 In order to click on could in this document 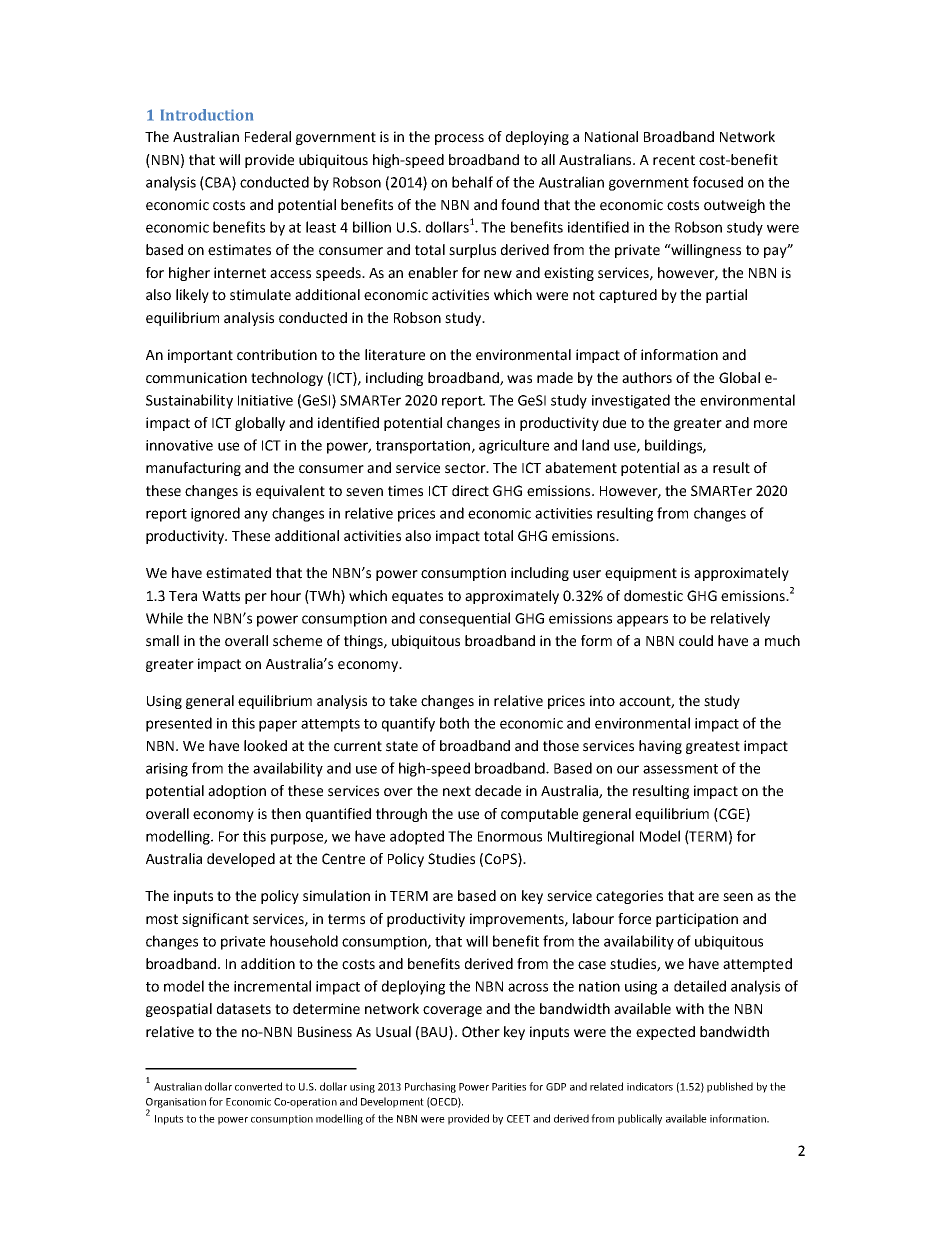, I will do `click(696, 641)`.
